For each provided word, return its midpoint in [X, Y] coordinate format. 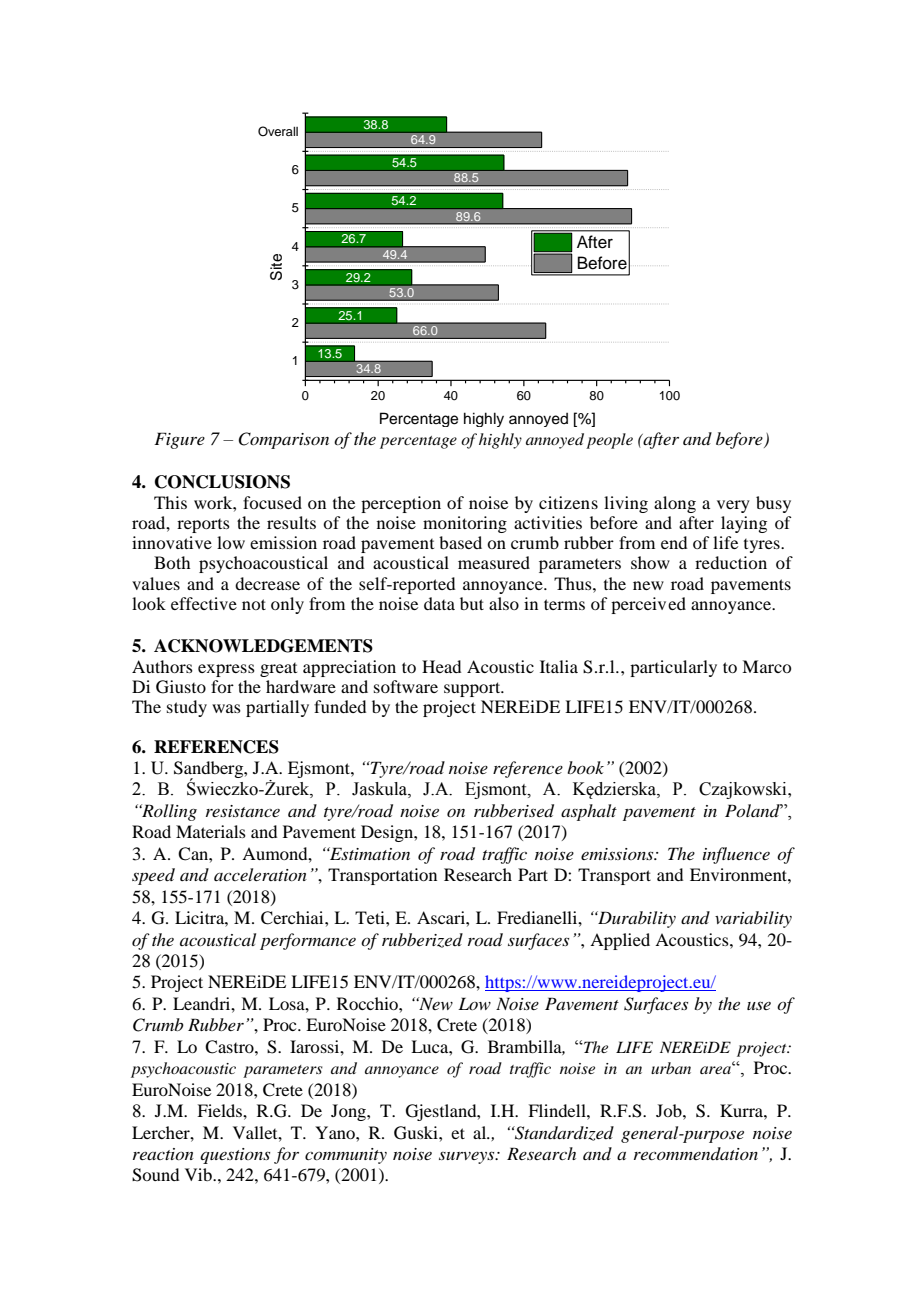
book [585, 767]
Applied [620, 941]
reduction [731, 562]
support [473, 689]
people [609, 441]
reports [203, 526]
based [460, 542]
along [675, 504]
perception [401, 504]
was [226, 708]
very [733, 506]
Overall [278, 131]
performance [308, 941]
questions [235, 1156]
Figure [179, 440]
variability [753, 919]
